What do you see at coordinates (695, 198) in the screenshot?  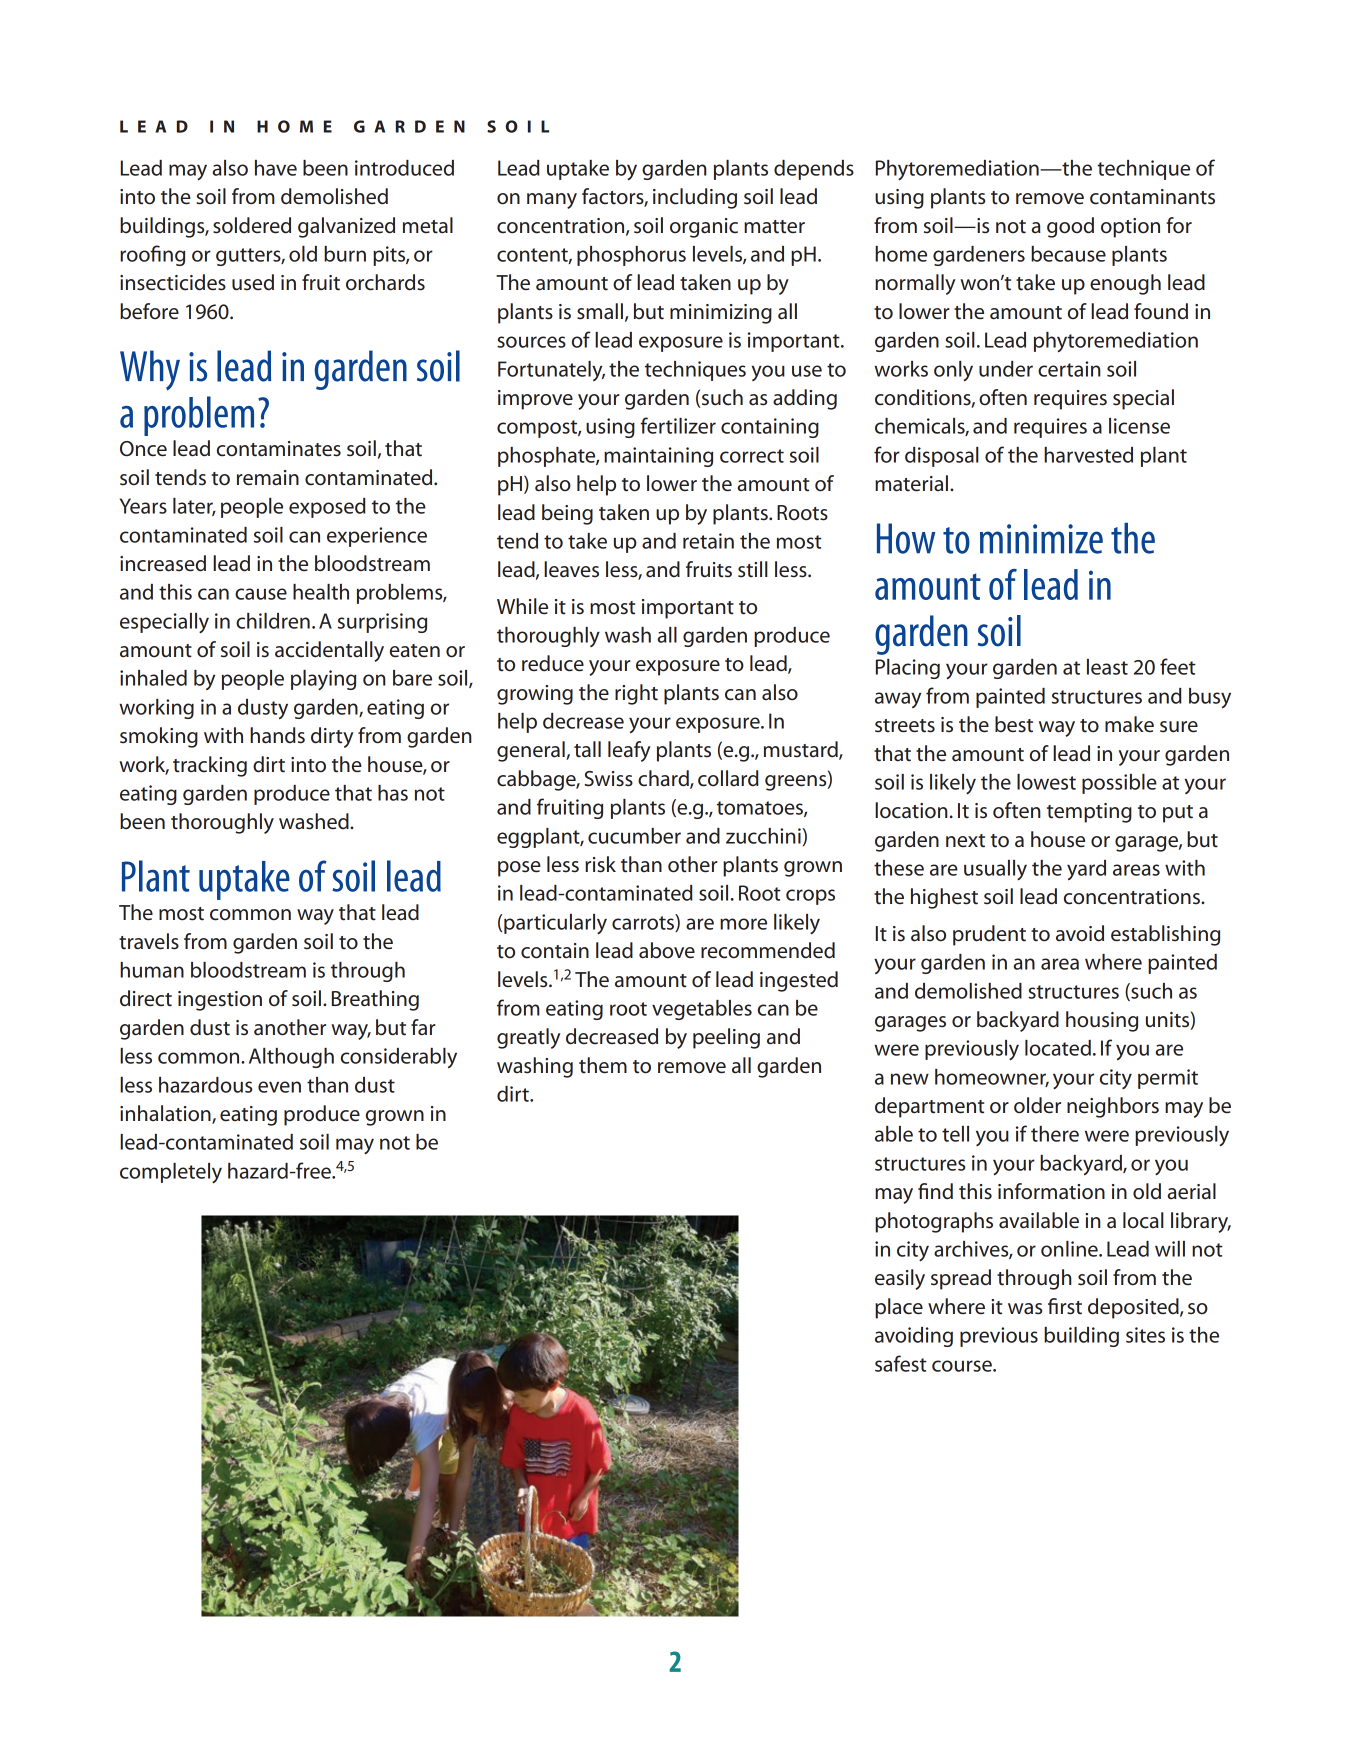 I see `including` at bounding box center [695, 198].
